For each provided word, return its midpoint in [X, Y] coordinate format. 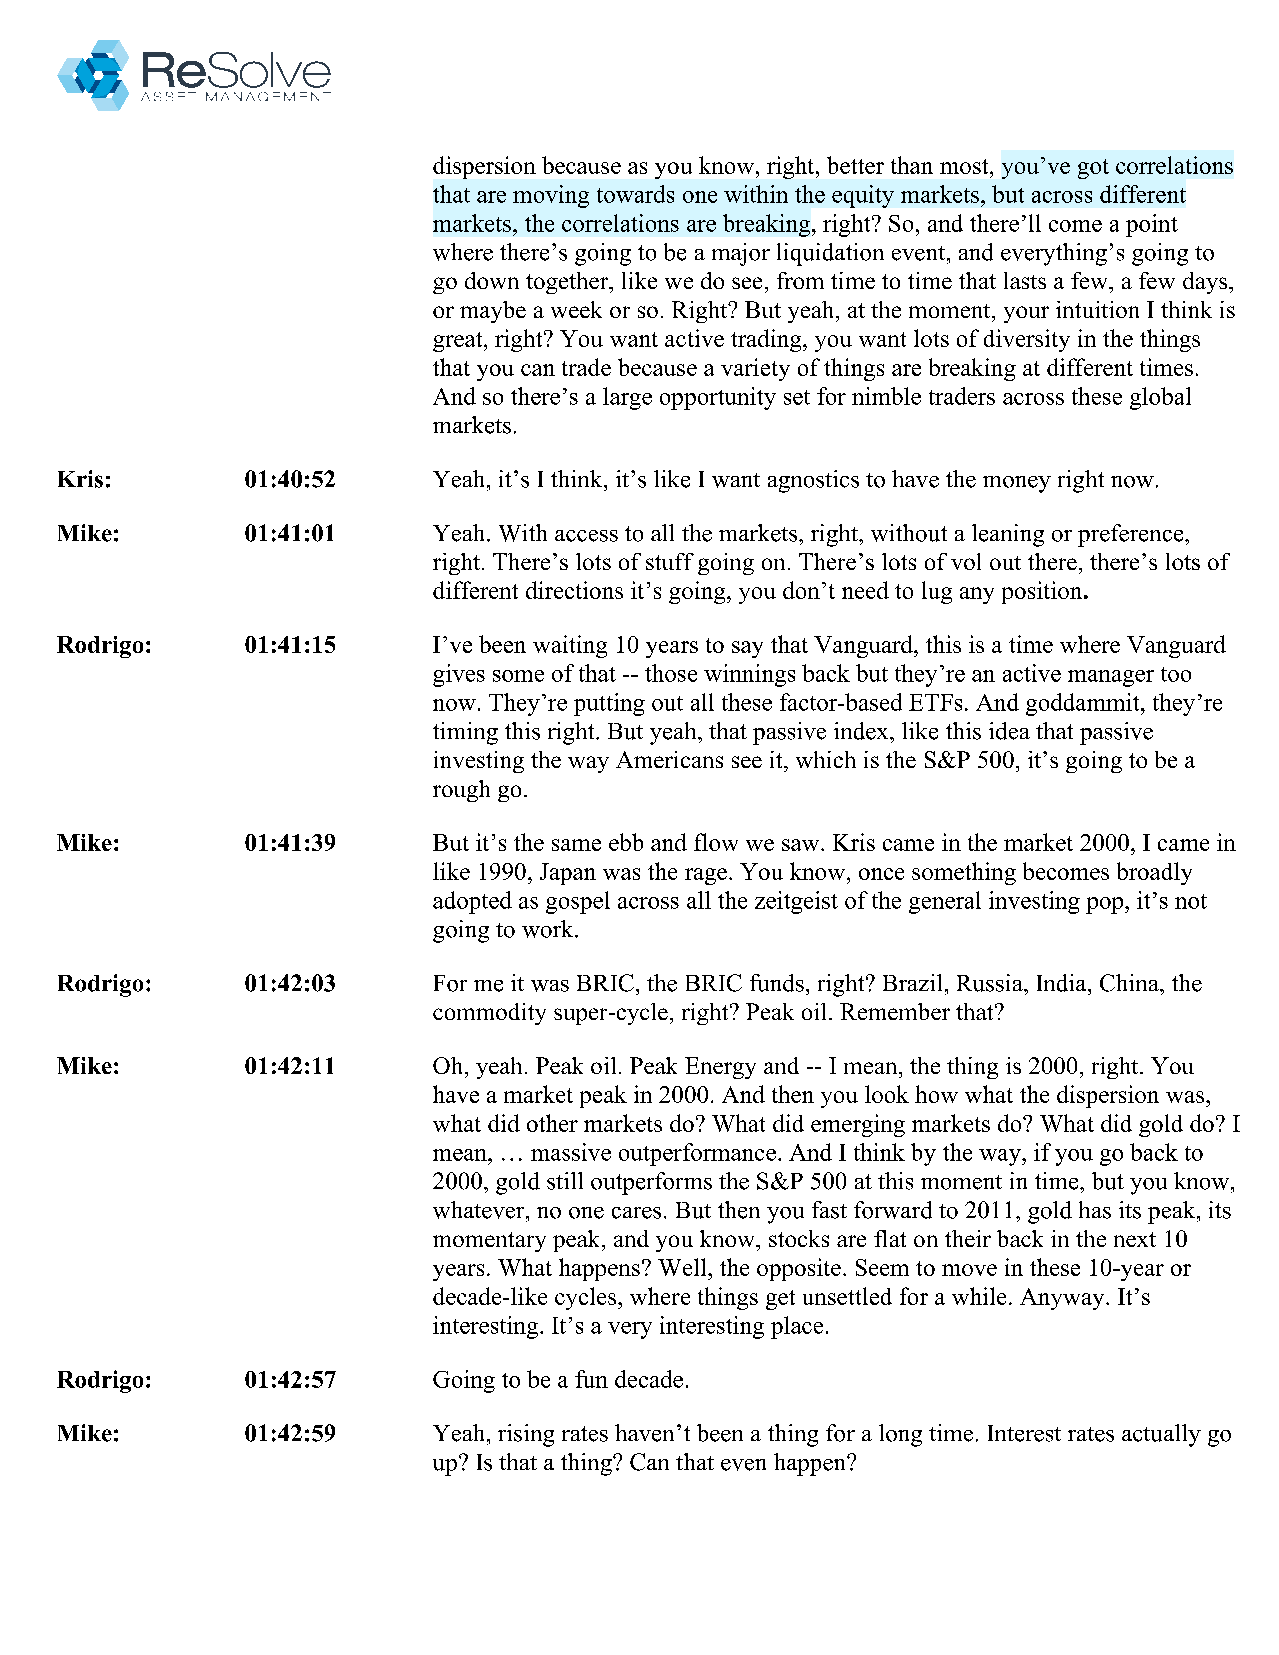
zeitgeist [796, 902]
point [1152, 225]
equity [863, 196]
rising [526, 1435]
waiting [570, 646]
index [862, 731]
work [549, 929]
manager [1111, 678]
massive [571, 1152]
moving [551, 196]
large [627, 398]
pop [1106, 905]
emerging [858, 1125]
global [1160, 398]
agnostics [813, 481]
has [1095, 1210]
